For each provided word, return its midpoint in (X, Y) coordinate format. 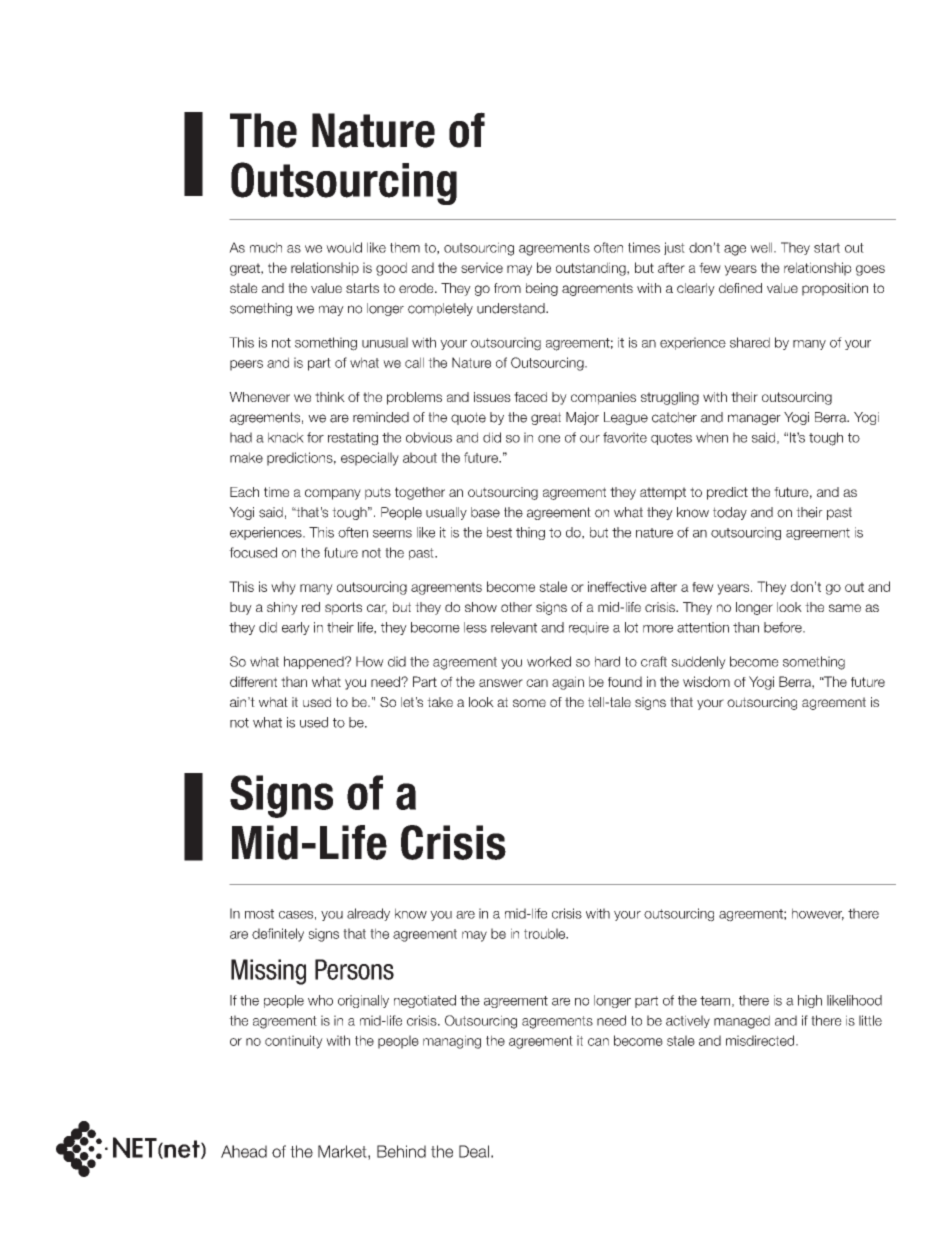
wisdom (706, 681)
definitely (278, 935)
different (253, 681)
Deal (474, 1151)
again (568, 683)
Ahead (244, 1151)
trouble (546, 933)
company (333, 494)
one (549, 439)
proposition (835, 289)
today (730, 513)
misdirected (761, 1040)
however (818, 914)
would (344, 247)
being (542, 289)
